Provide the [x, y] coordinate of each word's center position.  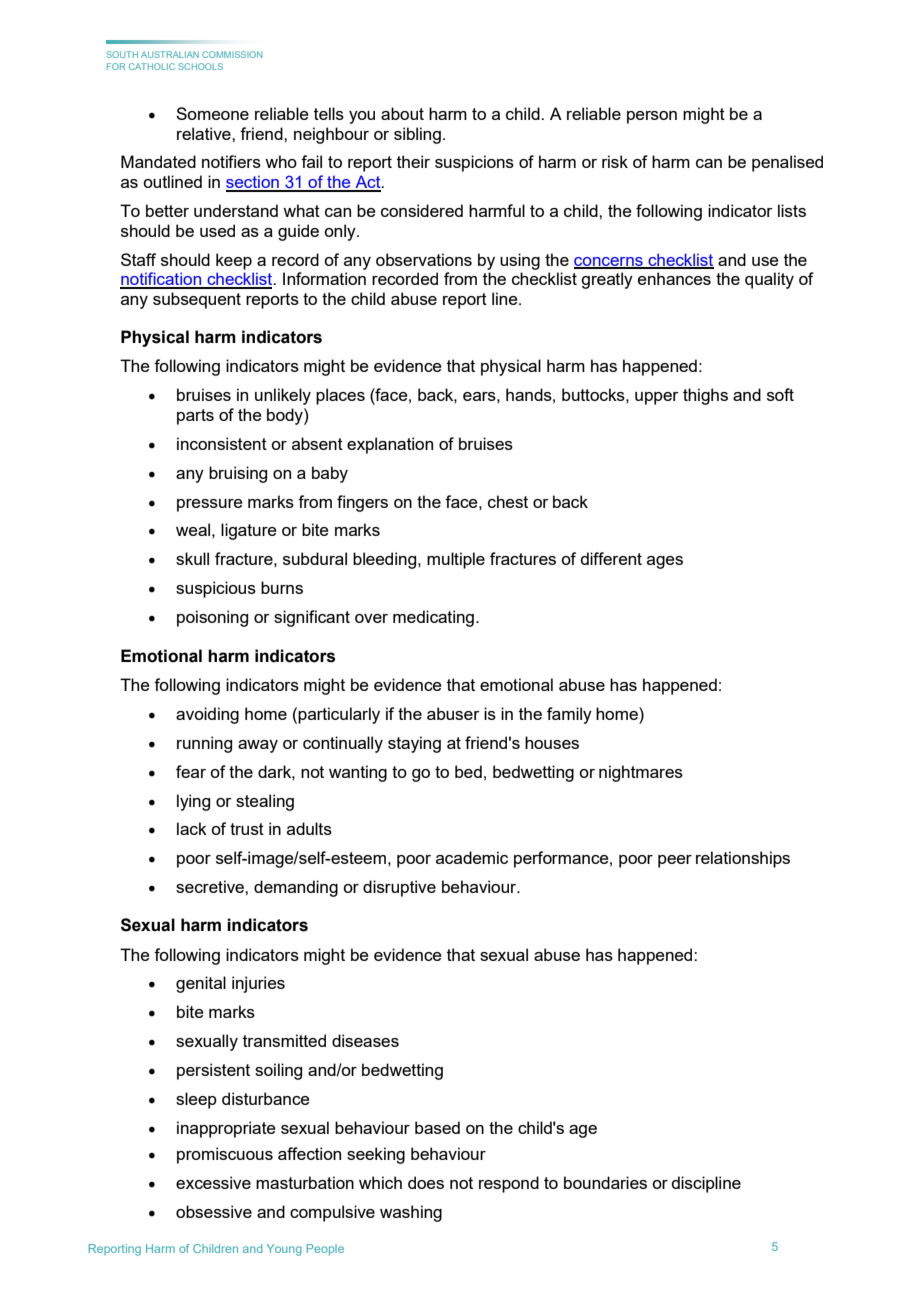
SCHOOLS [200, 66]
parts [195, 417]
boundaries [605, 1182]
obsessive [214, 1211]
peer [675, 861]
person [652, 117]
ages [665, 562]
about [402, 113]
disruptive [399, 888]
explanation [390, 445]
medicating [433, 618]
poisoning [212, 618]
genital [201, 984]
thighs [705, 396]
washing [411, 1213]
